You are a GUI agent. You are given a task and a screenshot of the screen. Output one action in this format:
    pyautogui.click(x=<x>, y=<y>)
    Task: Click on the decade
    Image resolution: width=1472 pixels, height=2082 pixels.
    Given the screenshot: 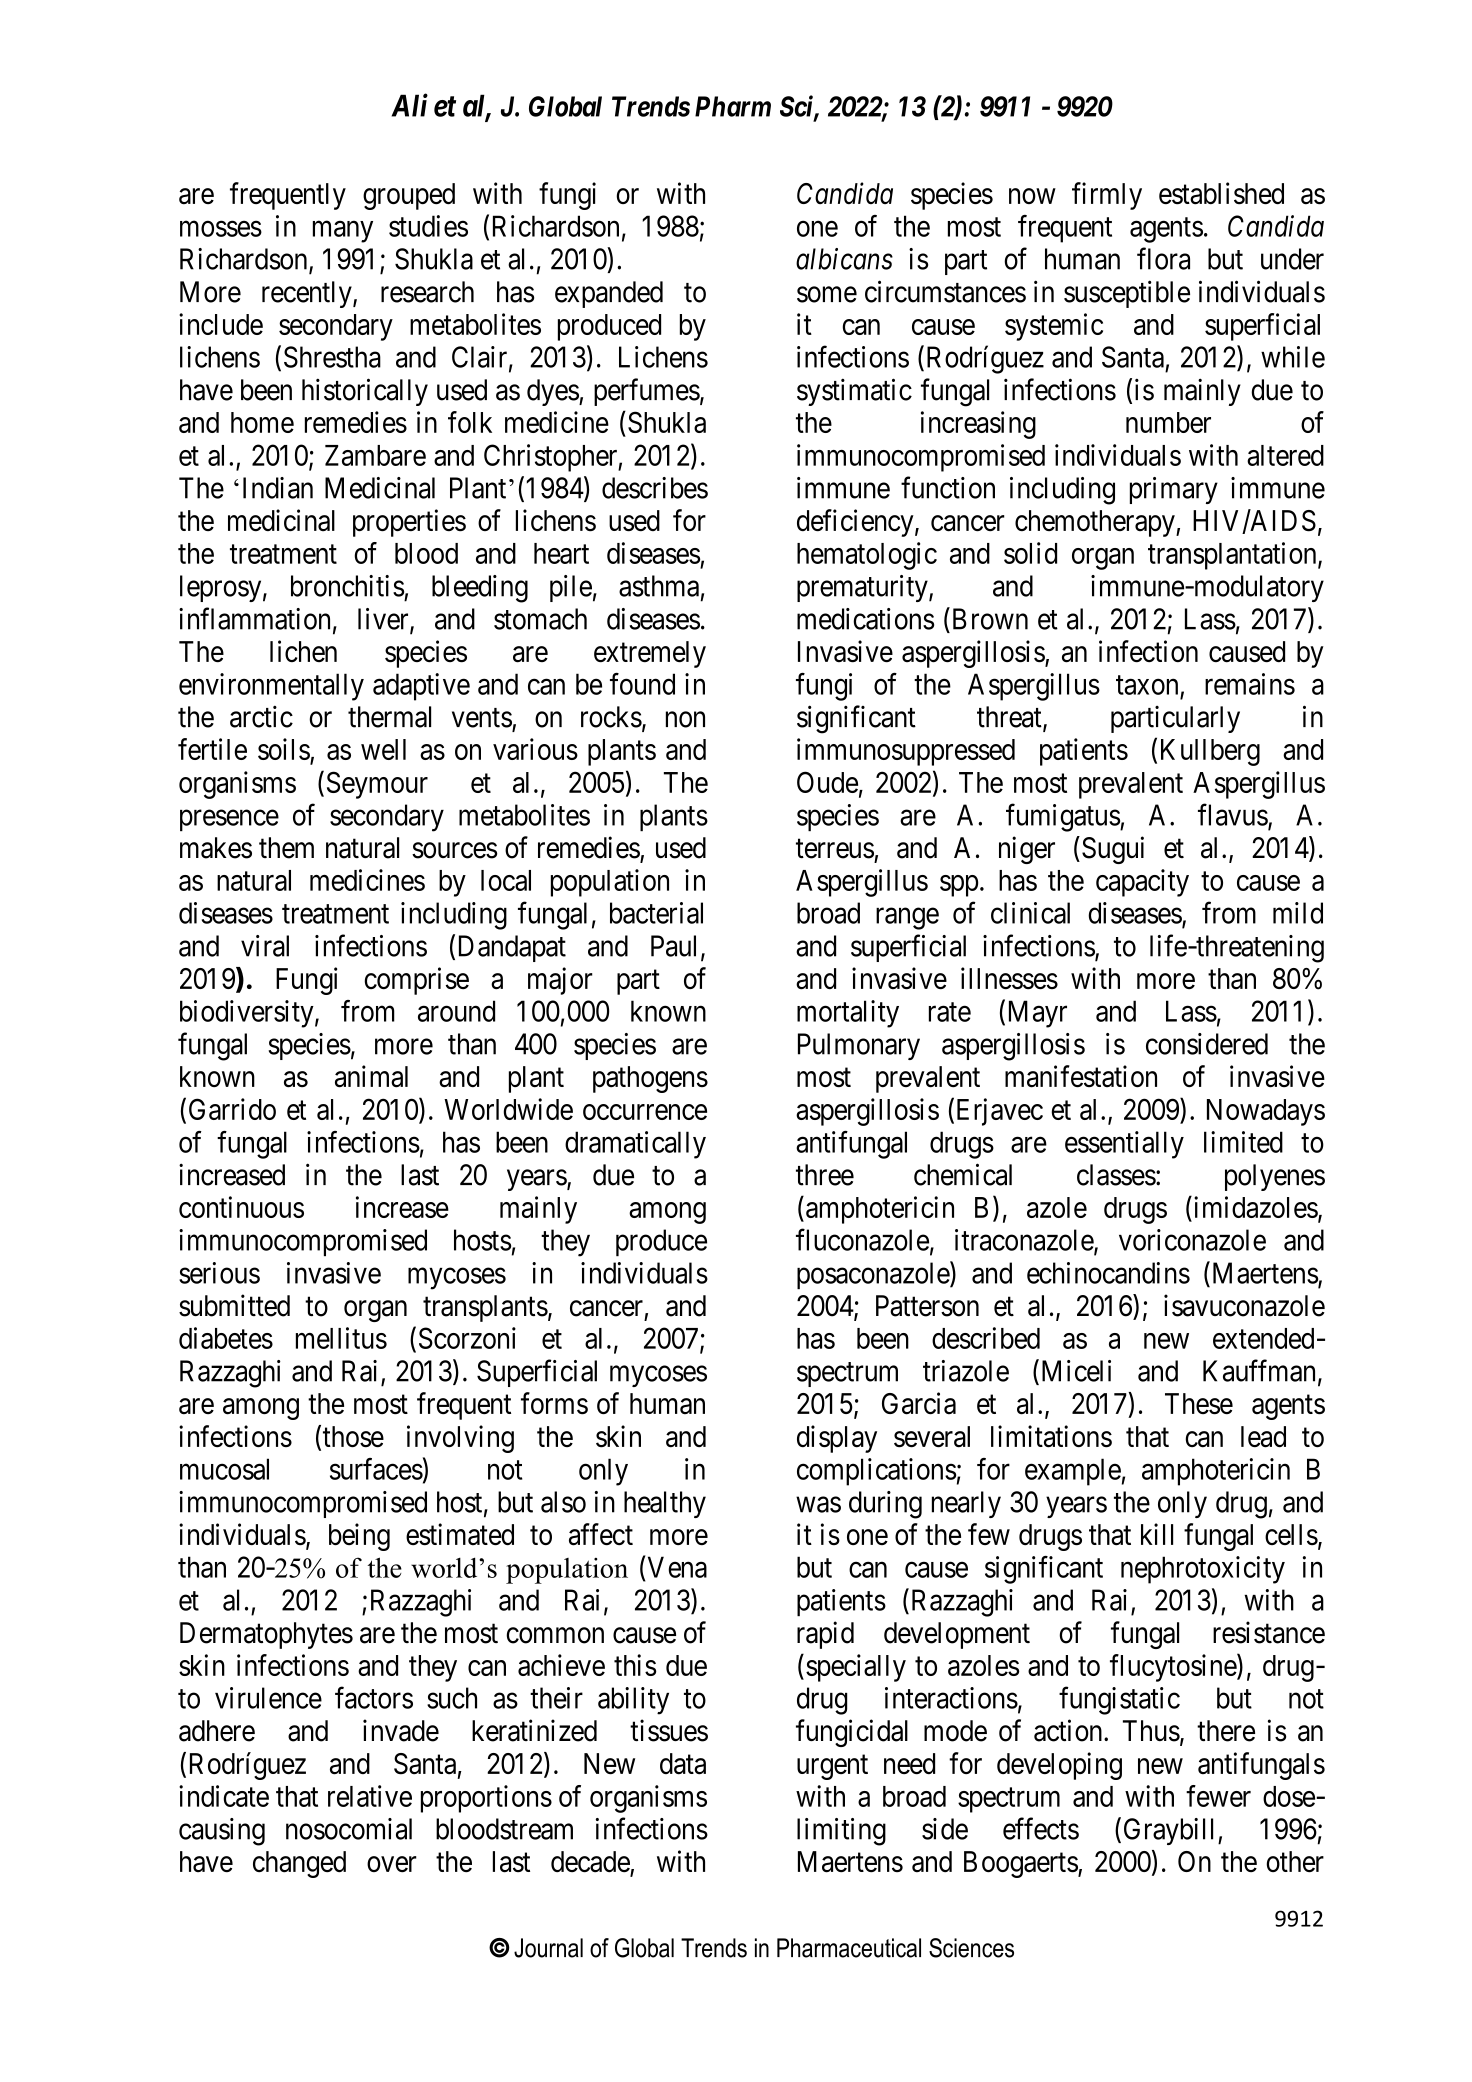 What is the action you would take?
    pyautogui.click(x=591, y=1863)
